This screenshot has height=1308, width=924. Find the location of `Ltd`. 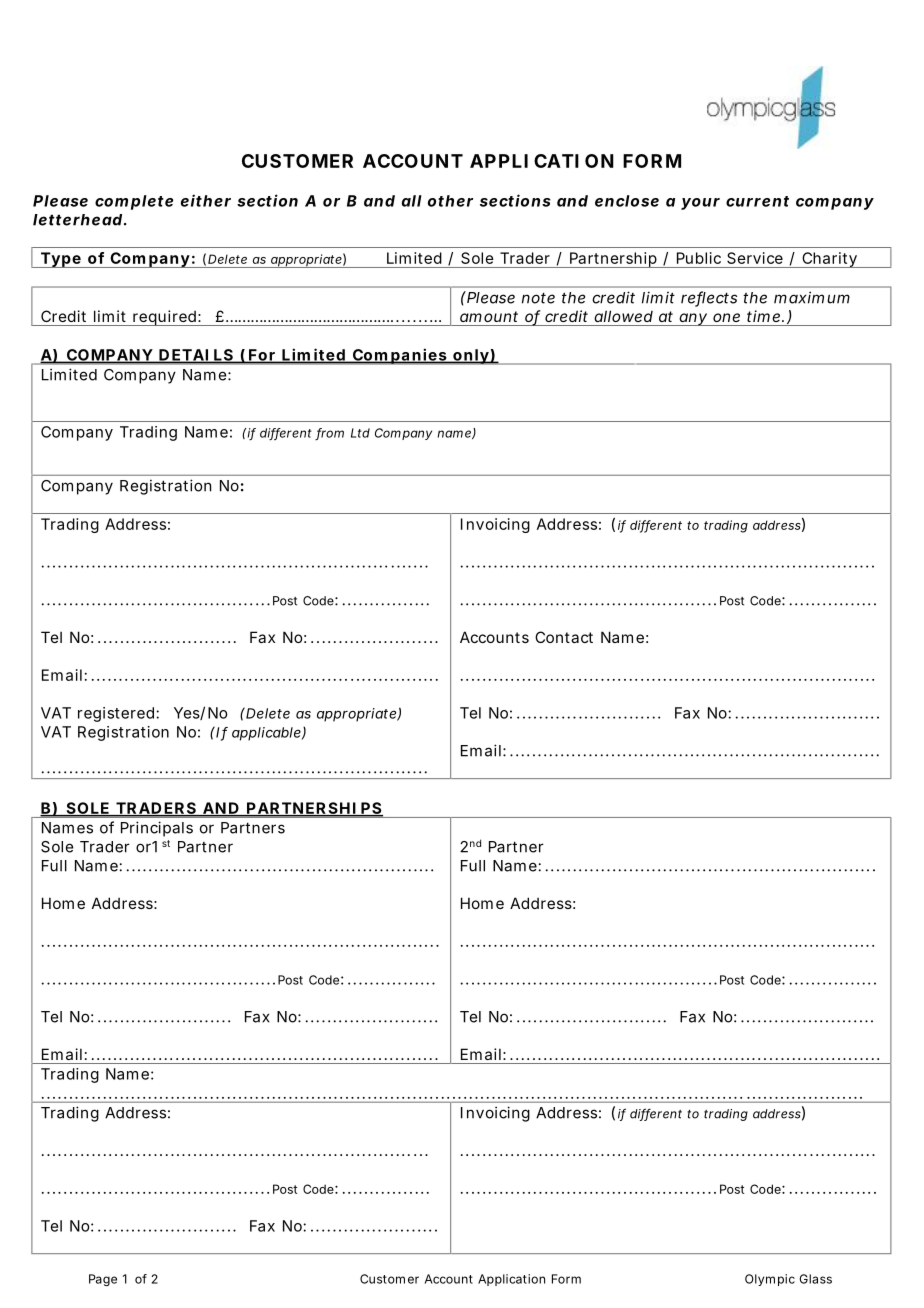

Ltd is located at coordinates (360, 433).
